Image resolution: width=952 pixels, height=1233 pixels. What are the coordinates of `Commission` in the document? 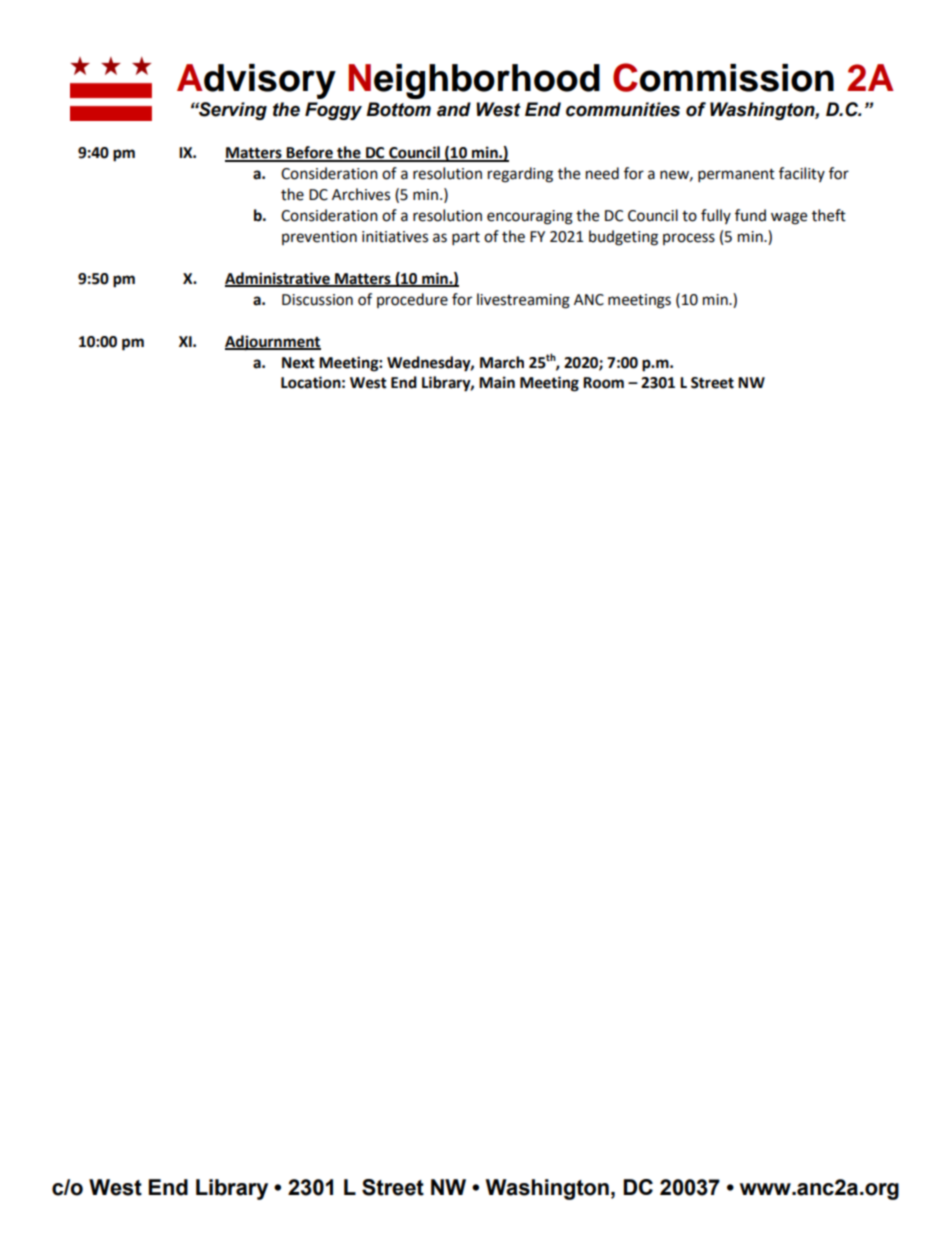 It's located at (723, 77).
